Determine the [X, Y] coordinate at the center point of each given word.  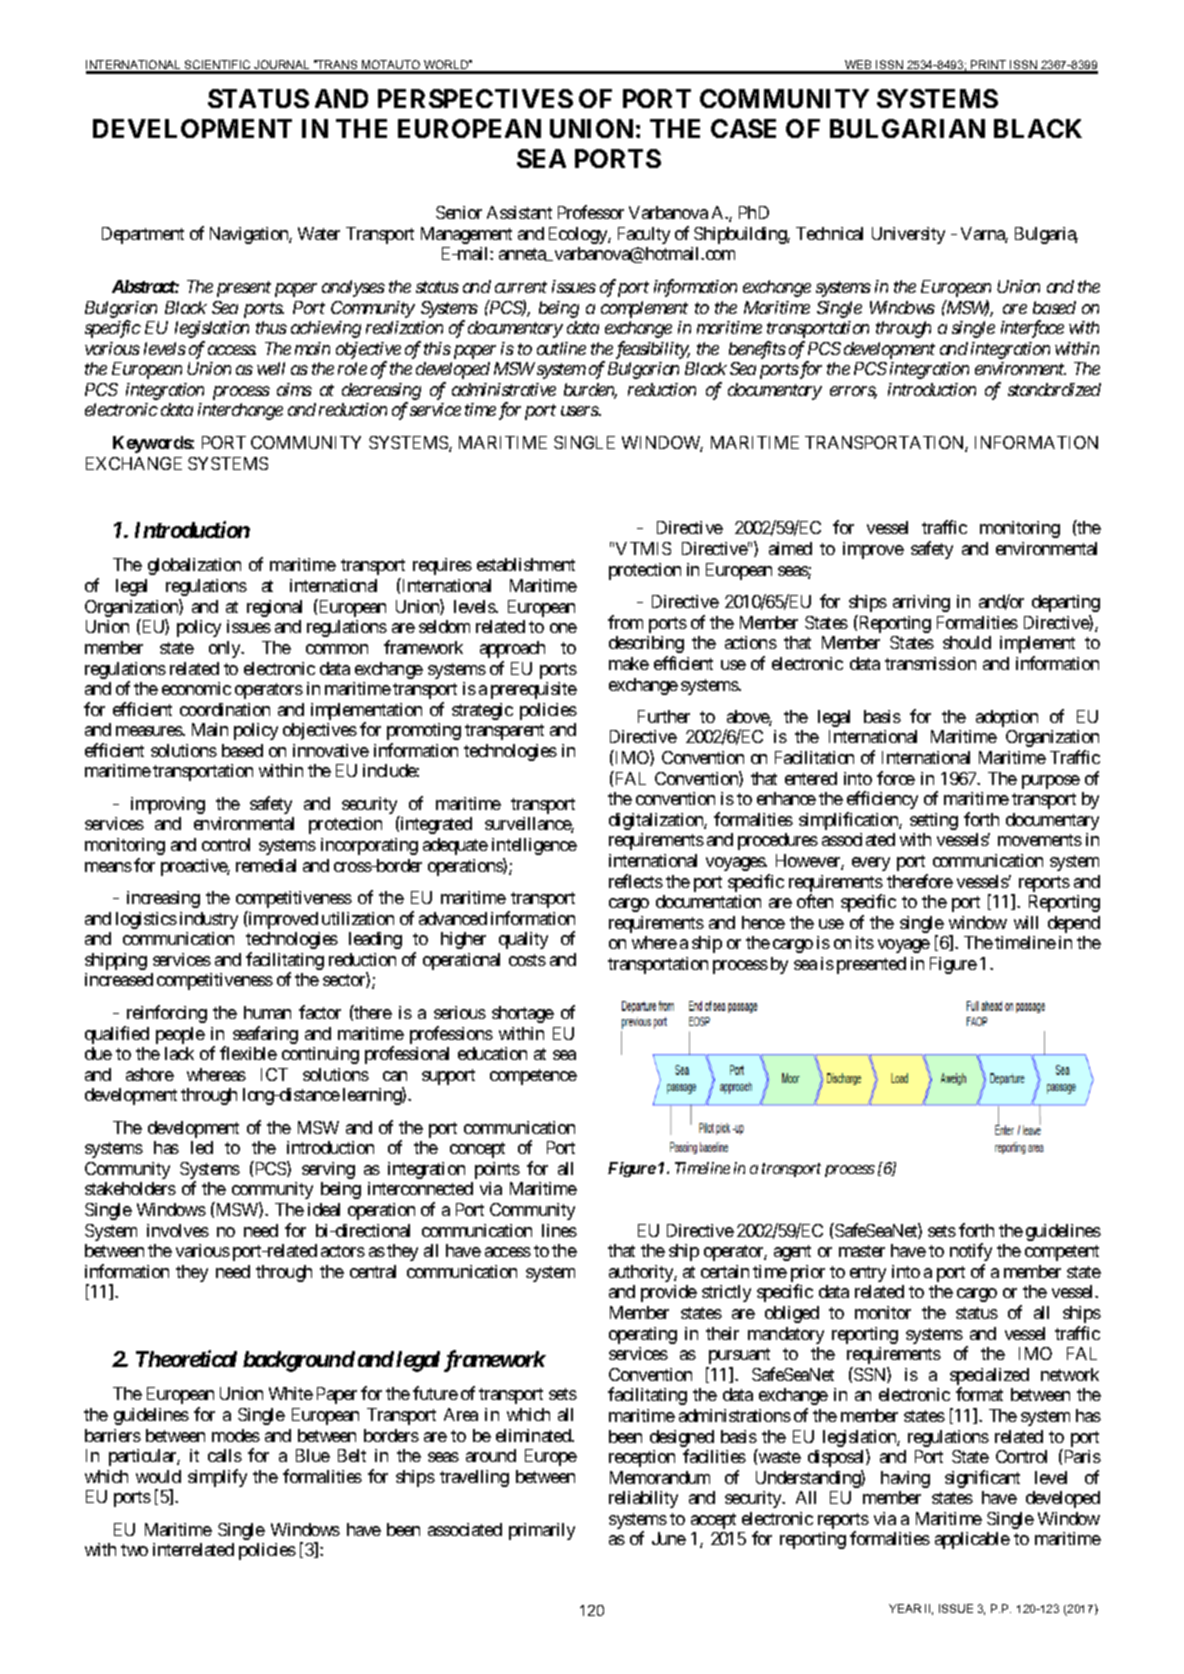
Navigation [250, 235]
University [908, 235]
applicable [972, 1540]
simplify [217, 1478]
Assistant [519, 212]
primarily [542, 1531]
